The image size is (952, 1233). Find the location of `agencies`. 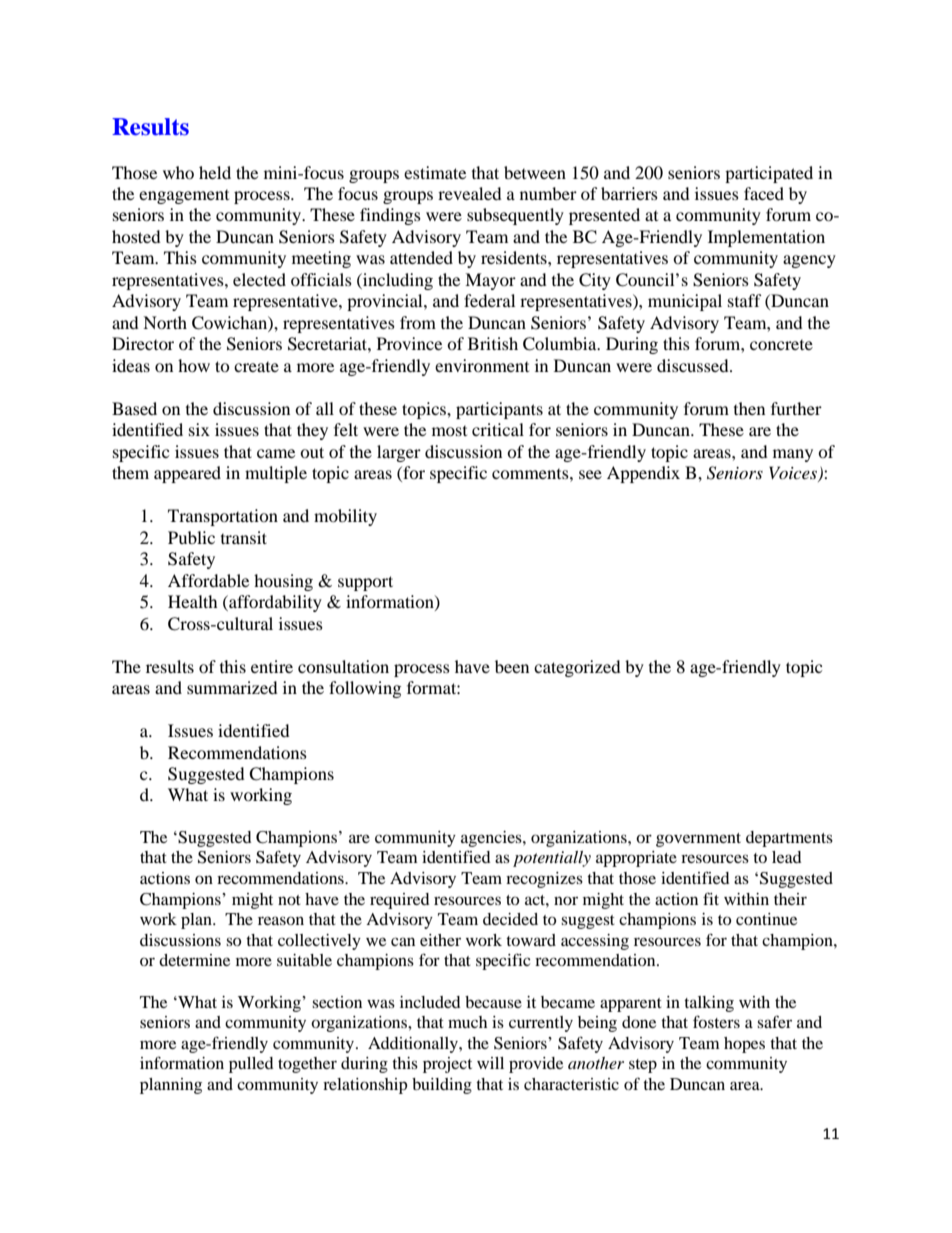

agencies is located at coordinates (492, 839).
